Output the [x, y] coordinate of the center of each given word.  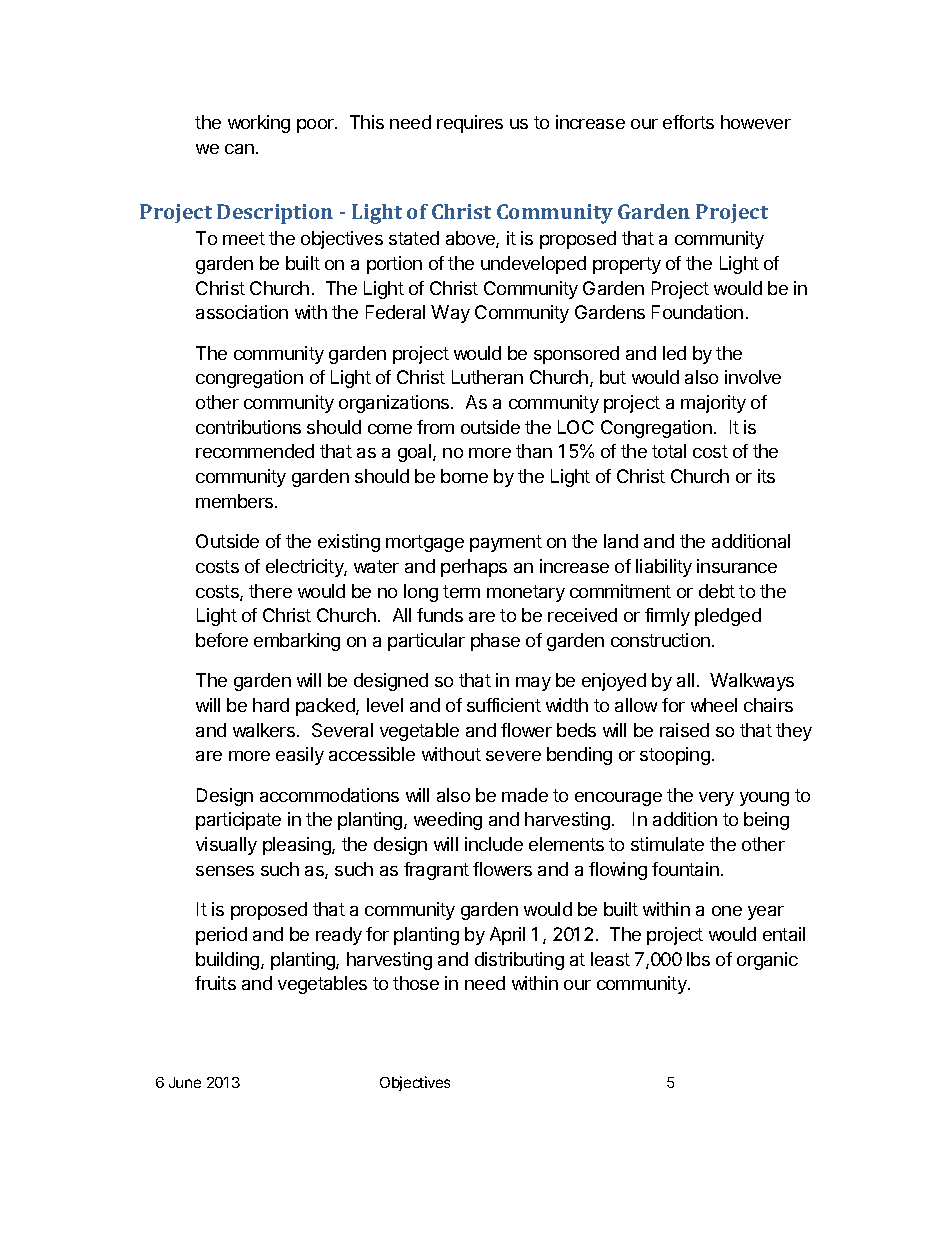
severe [513, 756]
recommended [255, 451]
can [239, 149]
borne [464, 476]
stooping [675, 756]
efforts [688, 122]
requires [470, 124]
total [669, 451]
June [185, 1082]
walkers [264, 730]
